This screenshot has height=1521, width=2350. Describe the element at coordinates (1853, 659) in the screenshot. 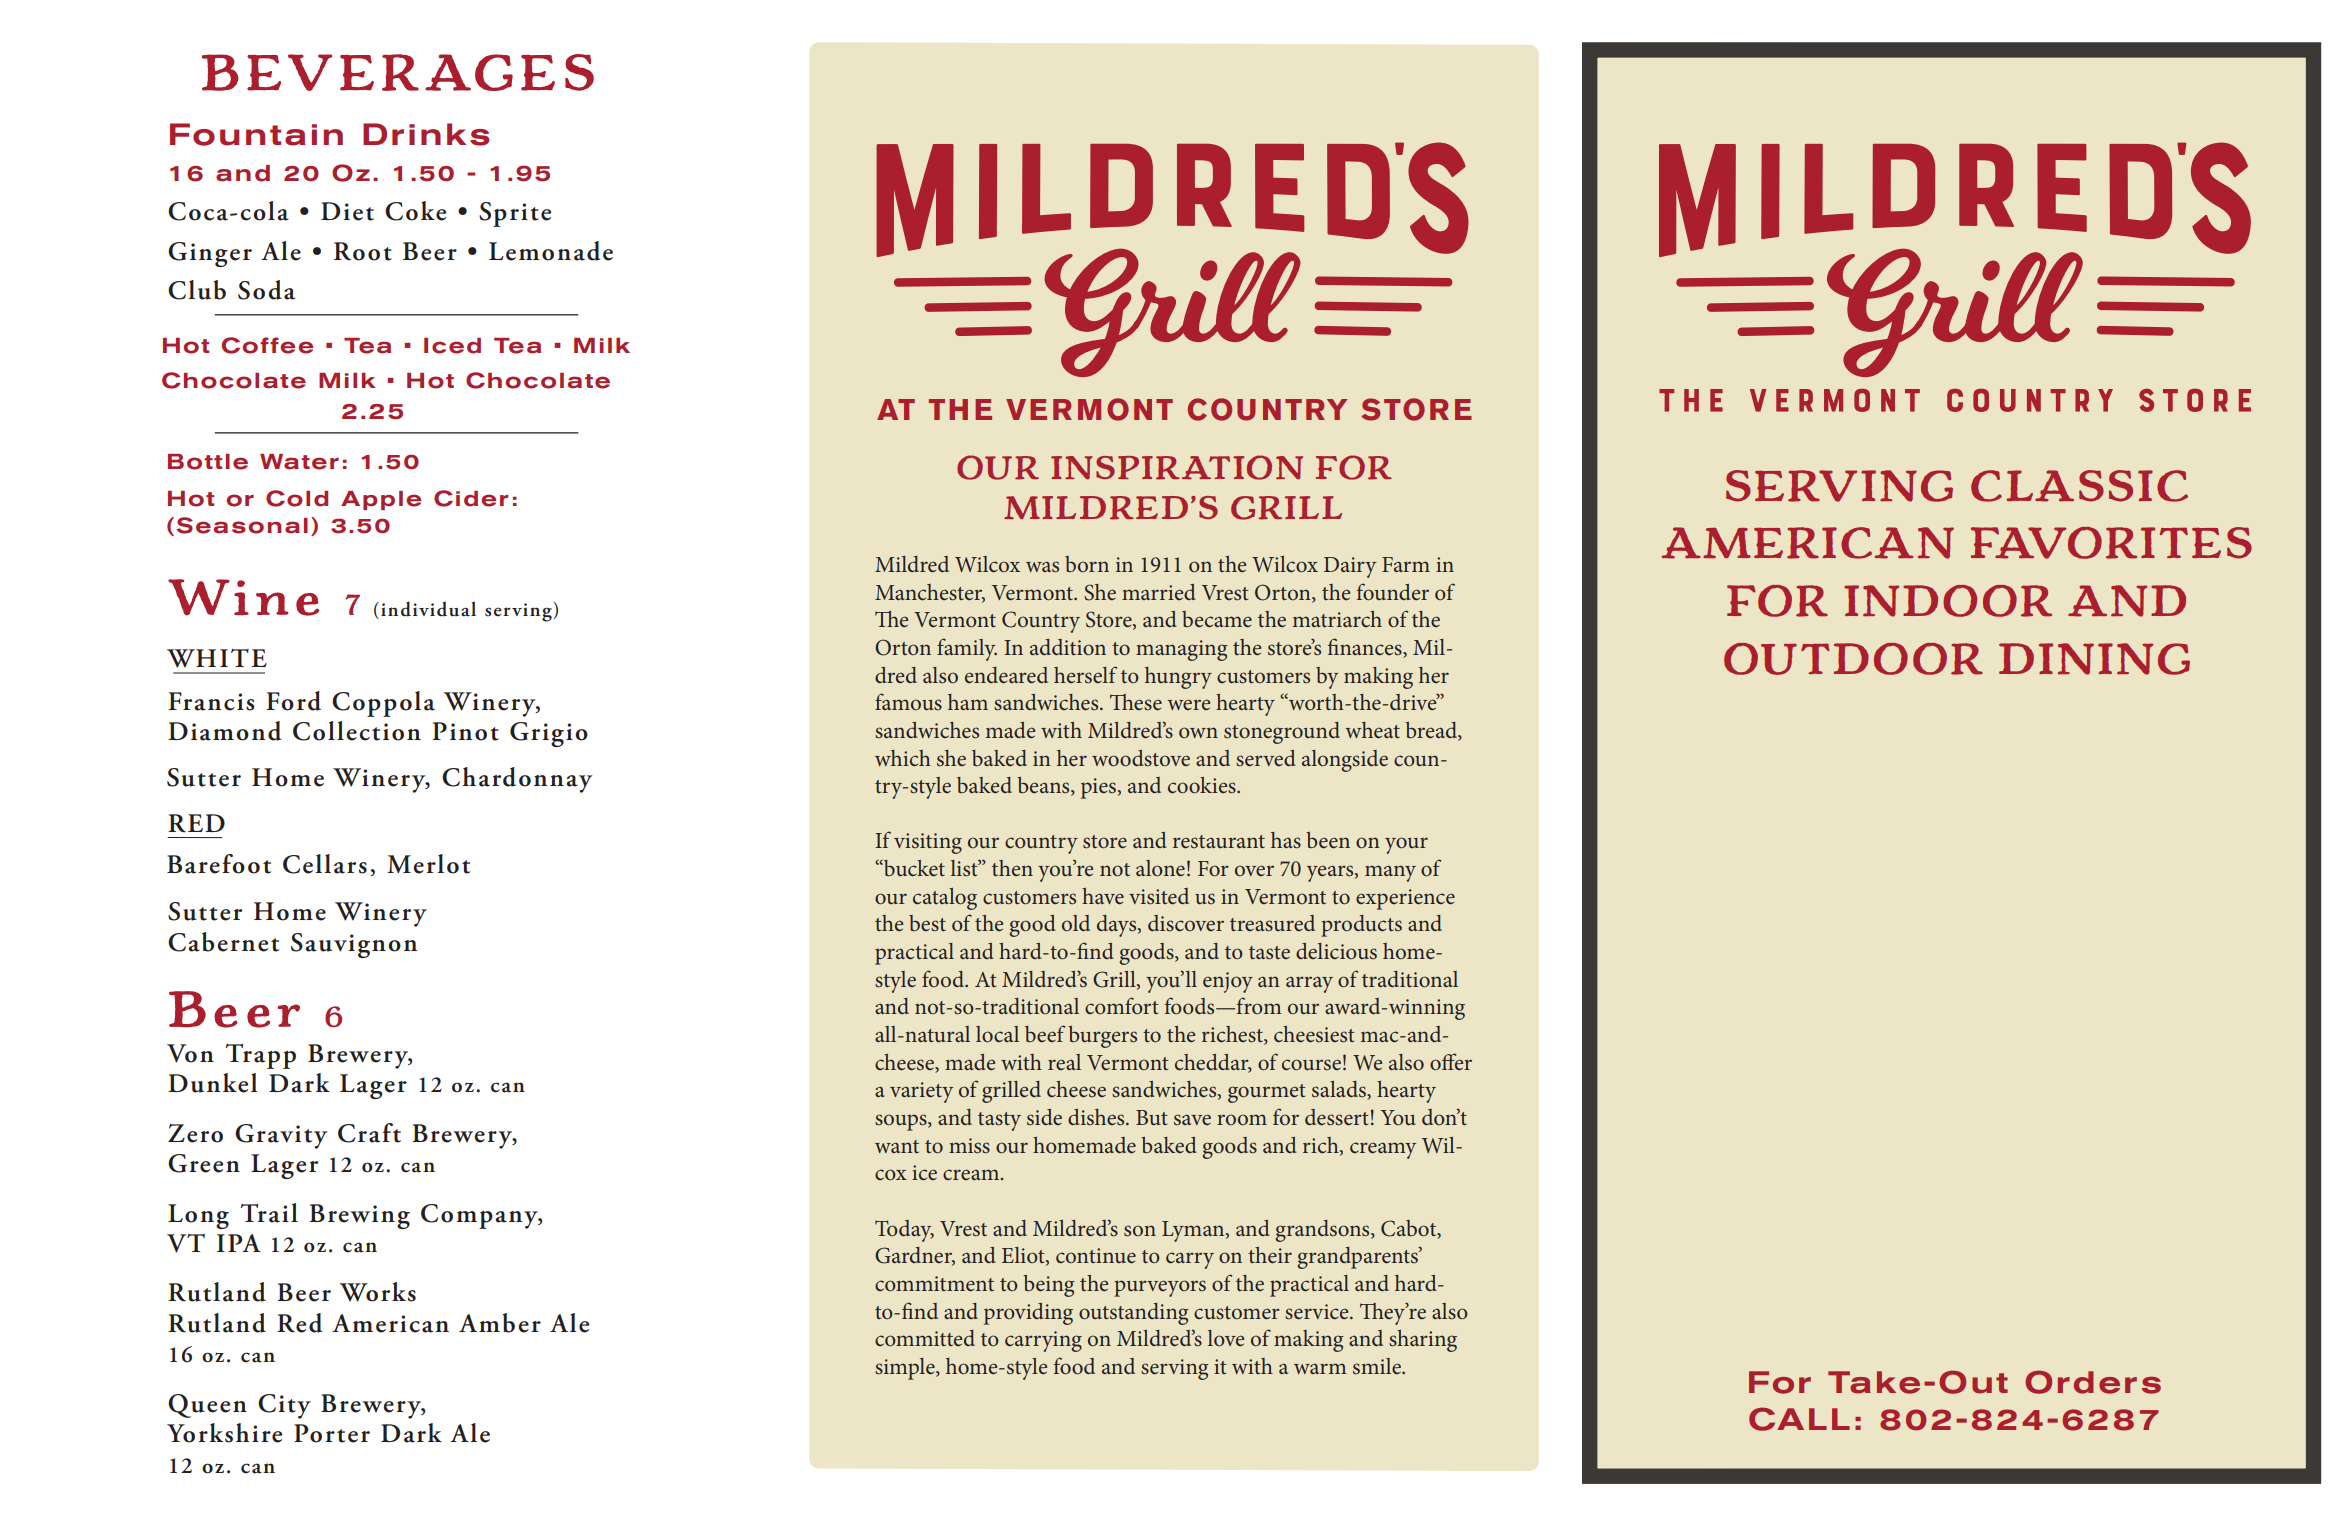

I see `OUTDOOR` at that location.
